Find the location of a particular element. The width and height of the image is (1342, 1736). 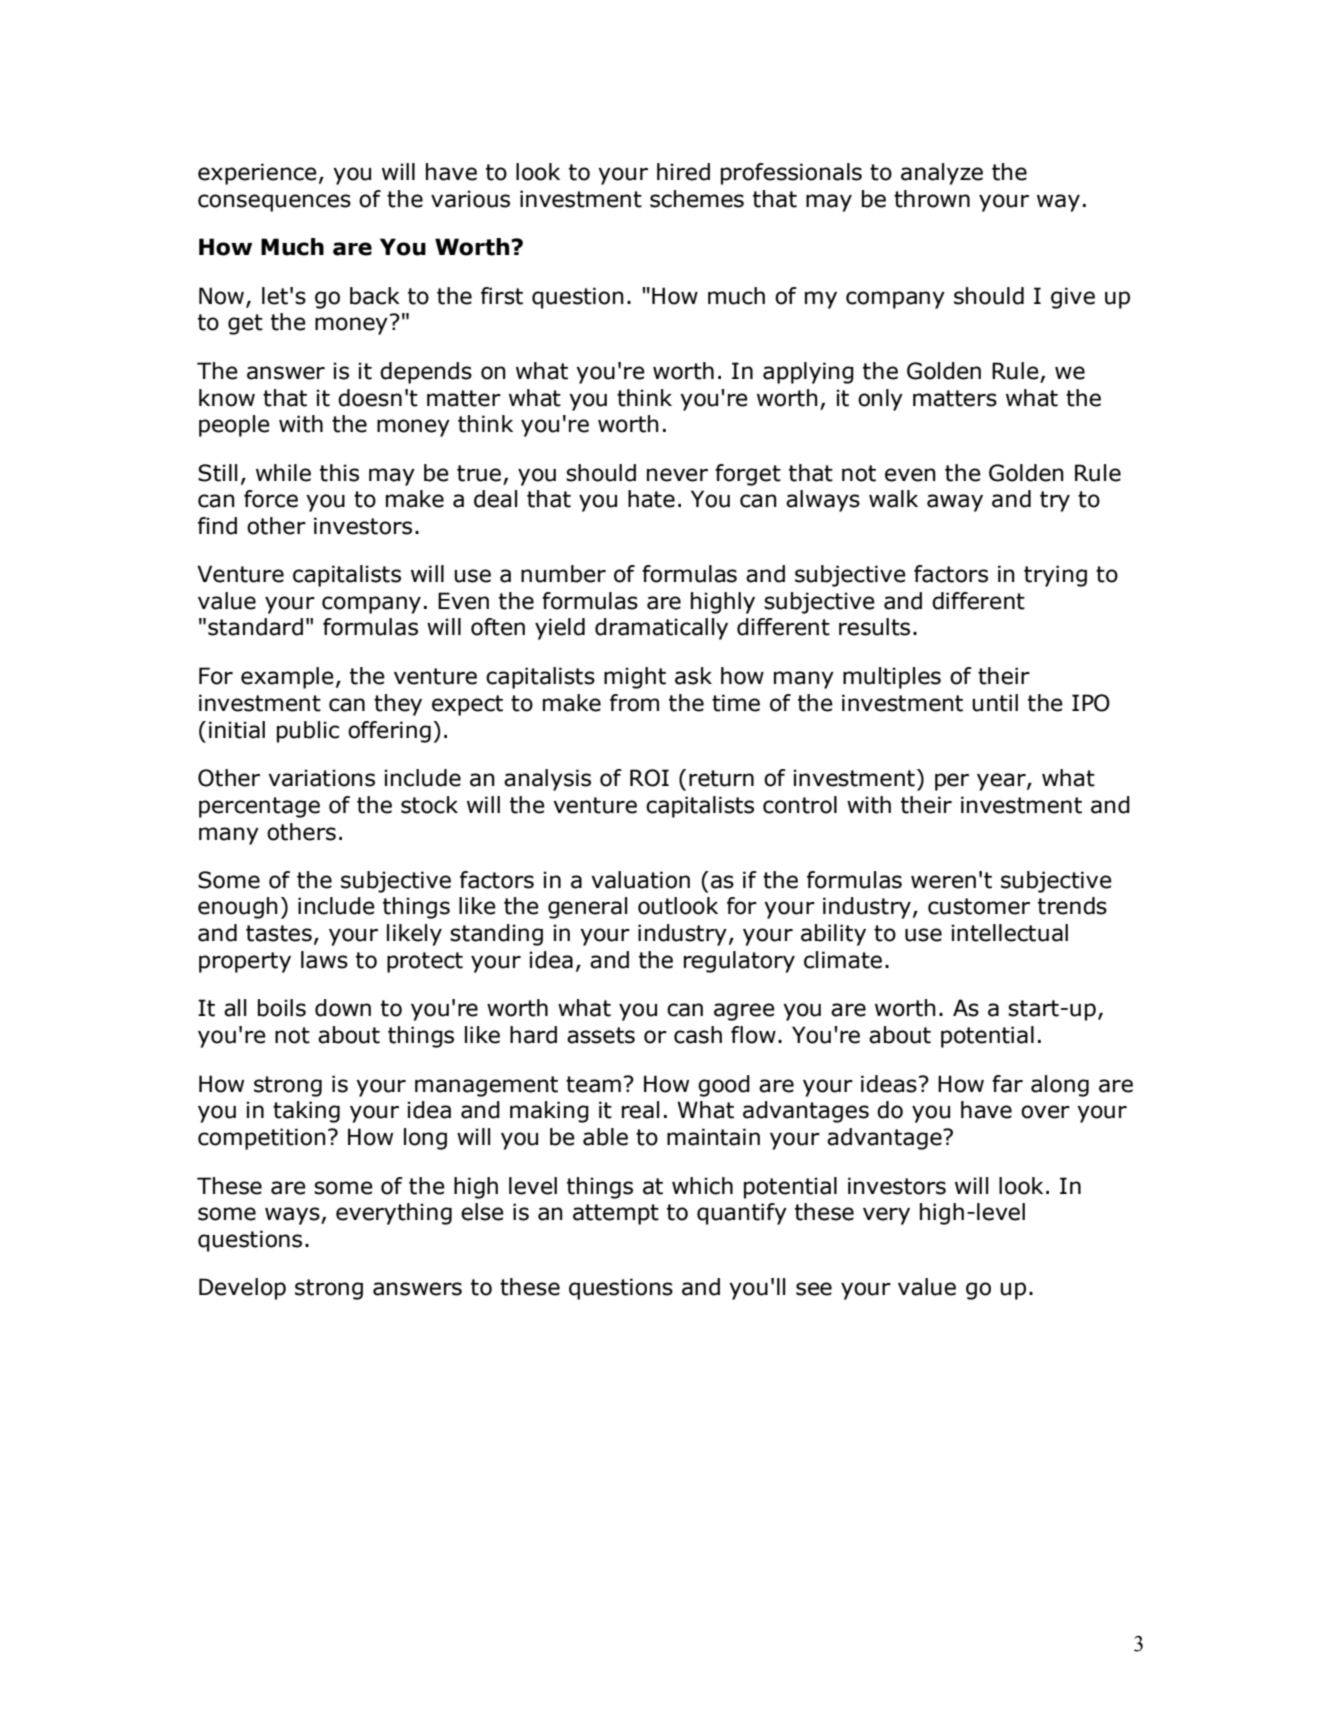

Develop is located at coordinates (242, 1289).
